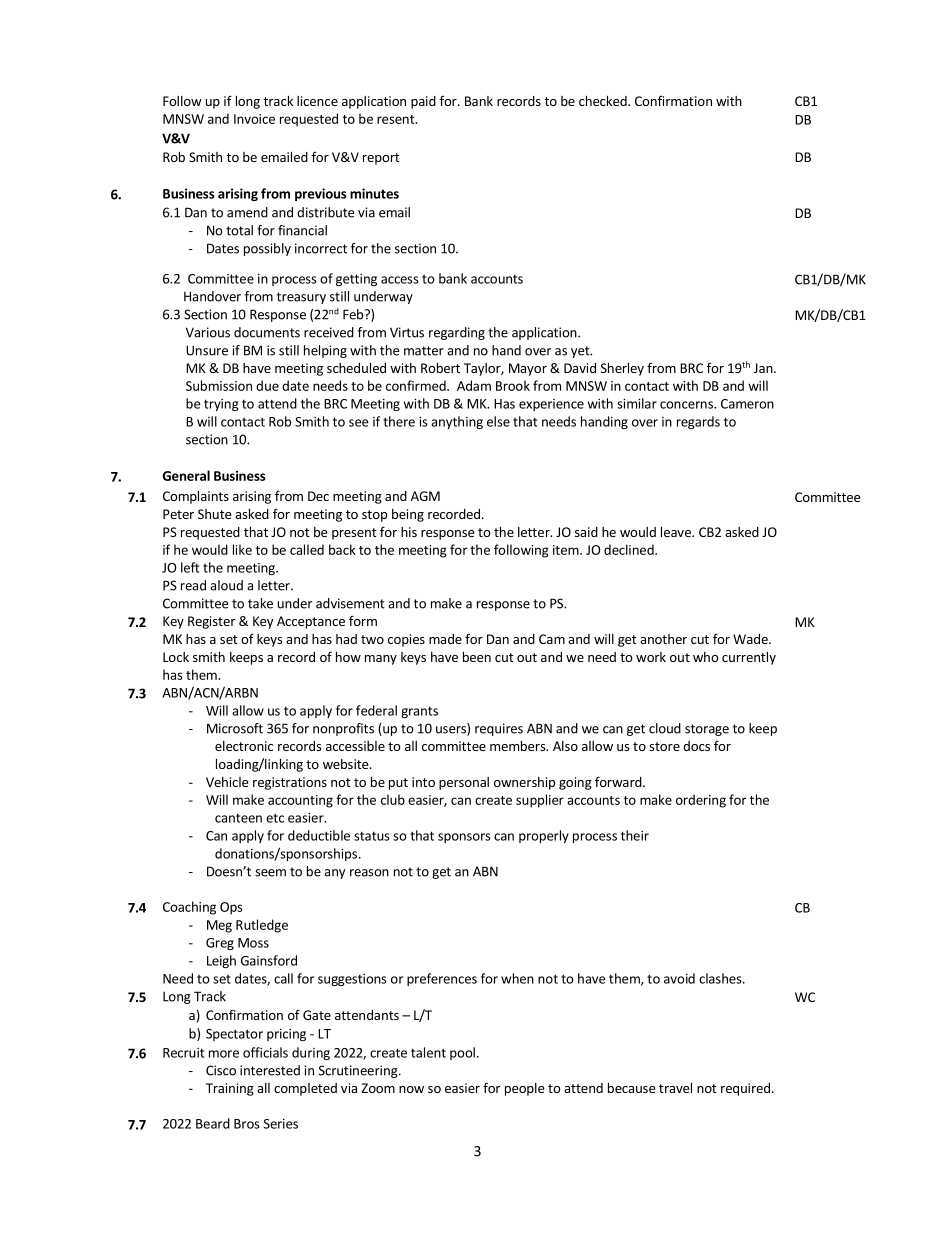  What do you see at coordinates (445, 639) in the document?
I see `made` at bounding box center [445, 639].
